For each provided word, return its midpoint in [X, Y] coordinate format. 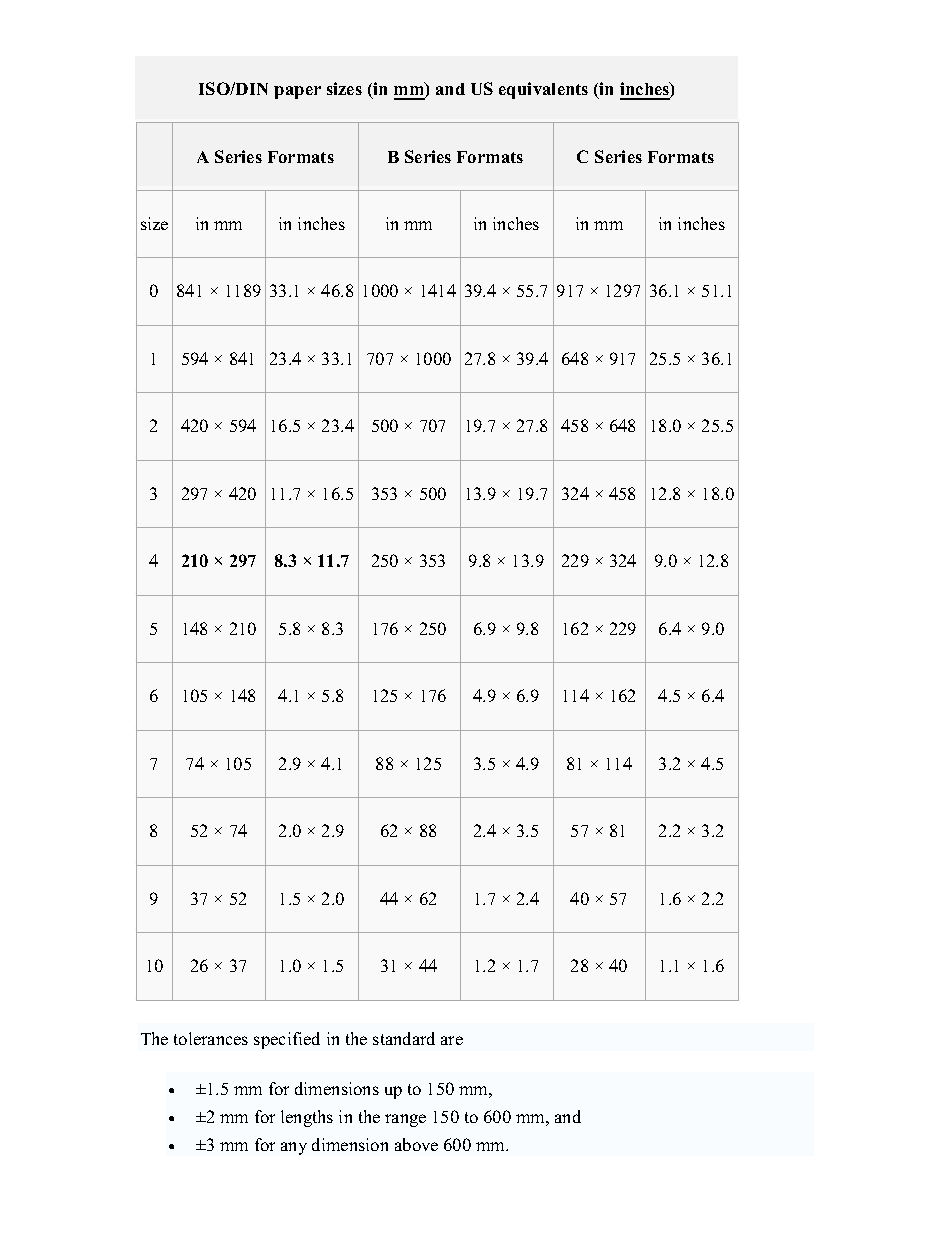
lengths [307, 1118]
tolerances [211, 1038]
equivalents [543, 90]
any [294, 1148]
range [405, 1120]
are [452, 1040]
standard [404, 1038]
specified [287, 1040]
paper [297, 92]
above [416, 1144]
